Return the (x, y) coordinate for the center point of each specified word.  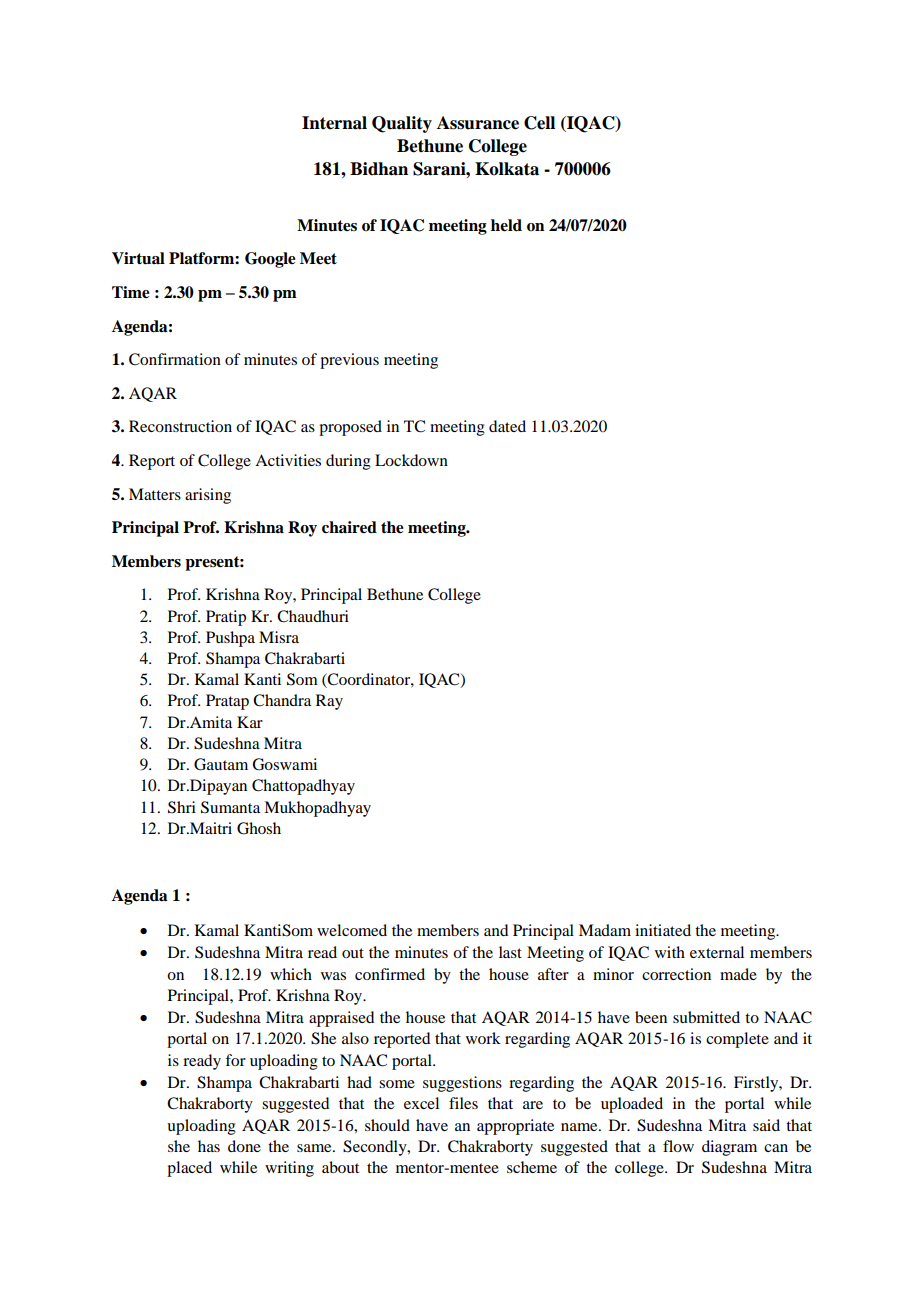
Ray (329, 702)
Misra (279, 637)
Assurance (478, 123)
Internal (334, 123)
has (209, 1146)
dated (507, 426)
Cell (539, 123)
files (463, 1103)
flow (678, 1146)
